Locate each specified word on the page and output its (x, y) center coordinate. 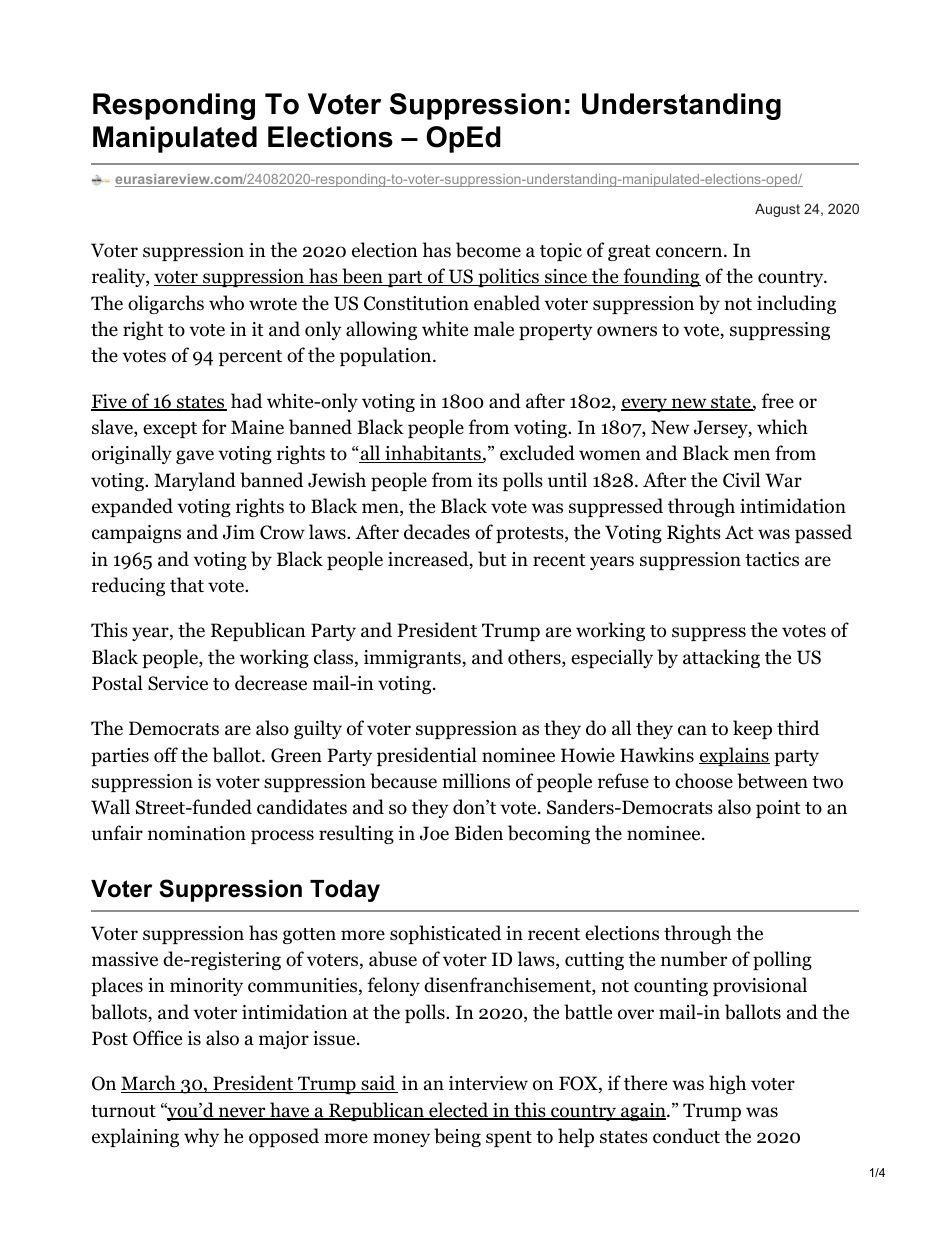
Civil (741, 480)
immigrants (413, 659)
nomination (197, 833)
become (488, 250)
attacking (721, 658)
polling (782, 960)
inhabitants (433, 454)
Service (178, 683)
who (226, 303)
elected (459, 1111)
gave (195, 457)
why (201, 1137)
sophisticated (445, 934)
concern (690, 252)
